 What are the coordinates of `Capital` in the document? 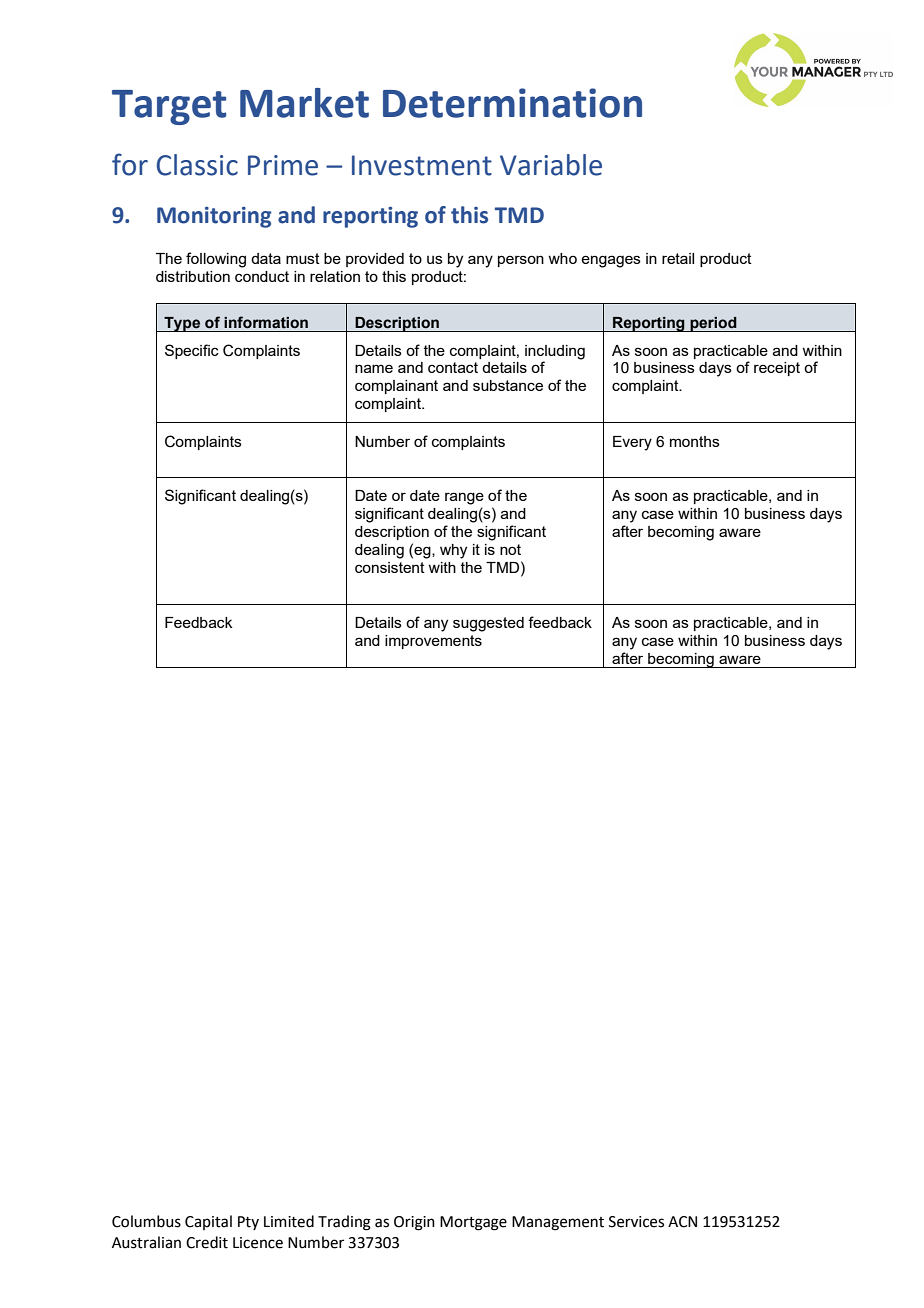 It's located at (208, 1222).
